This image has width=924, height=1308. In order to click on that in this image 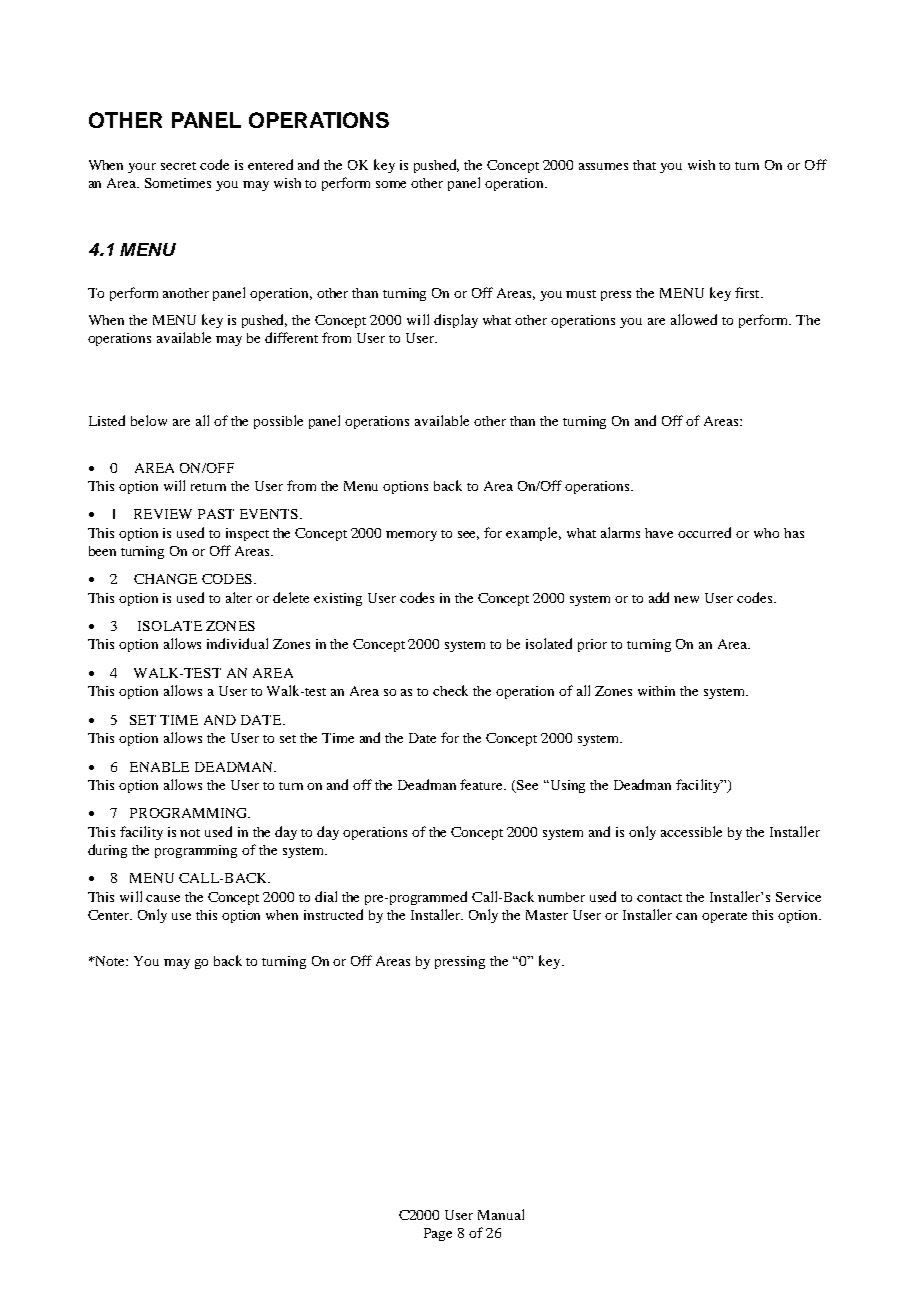, I will do `click(644, 165)`.
